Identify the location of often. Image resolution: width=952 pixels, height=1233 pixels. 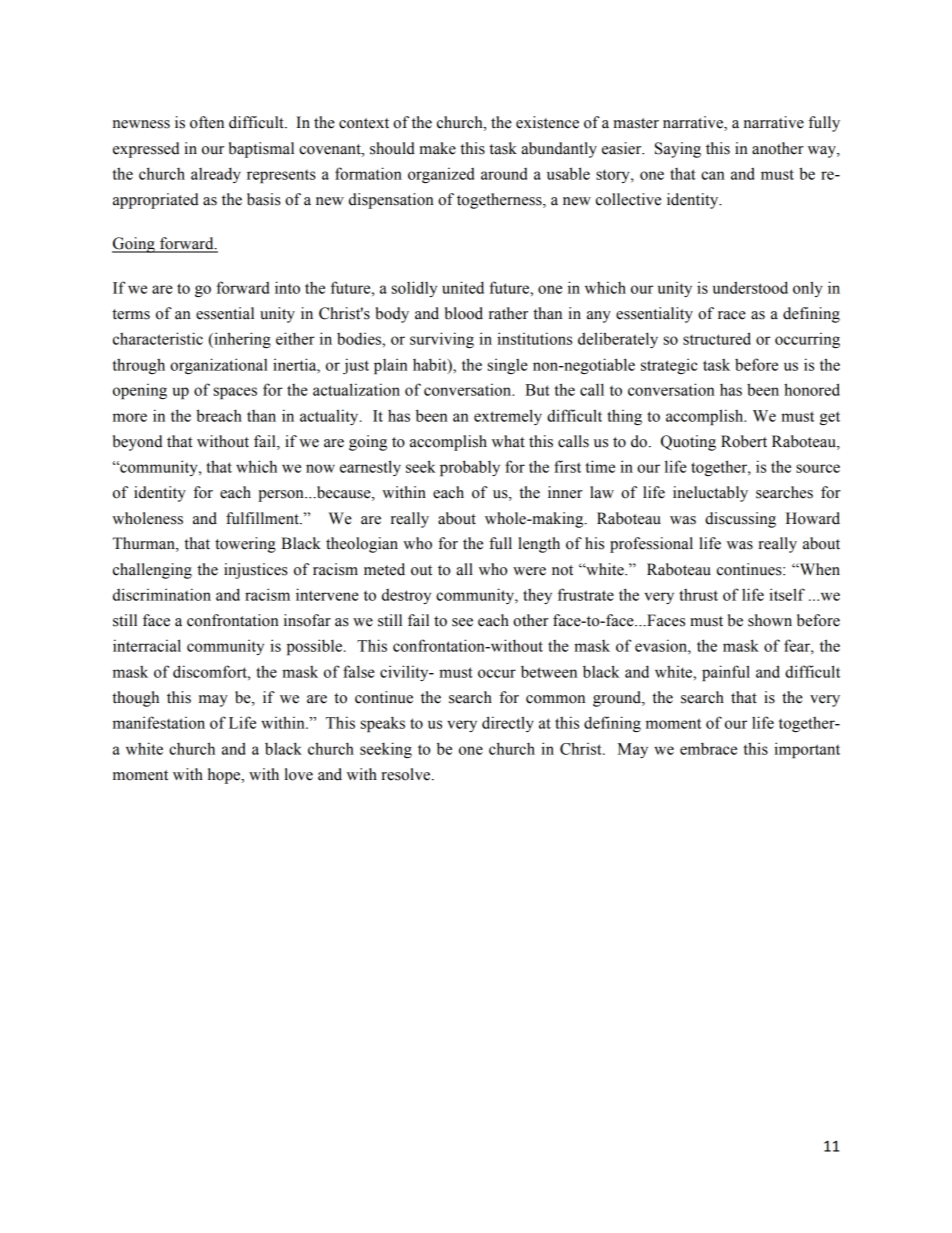
(207, 122).
